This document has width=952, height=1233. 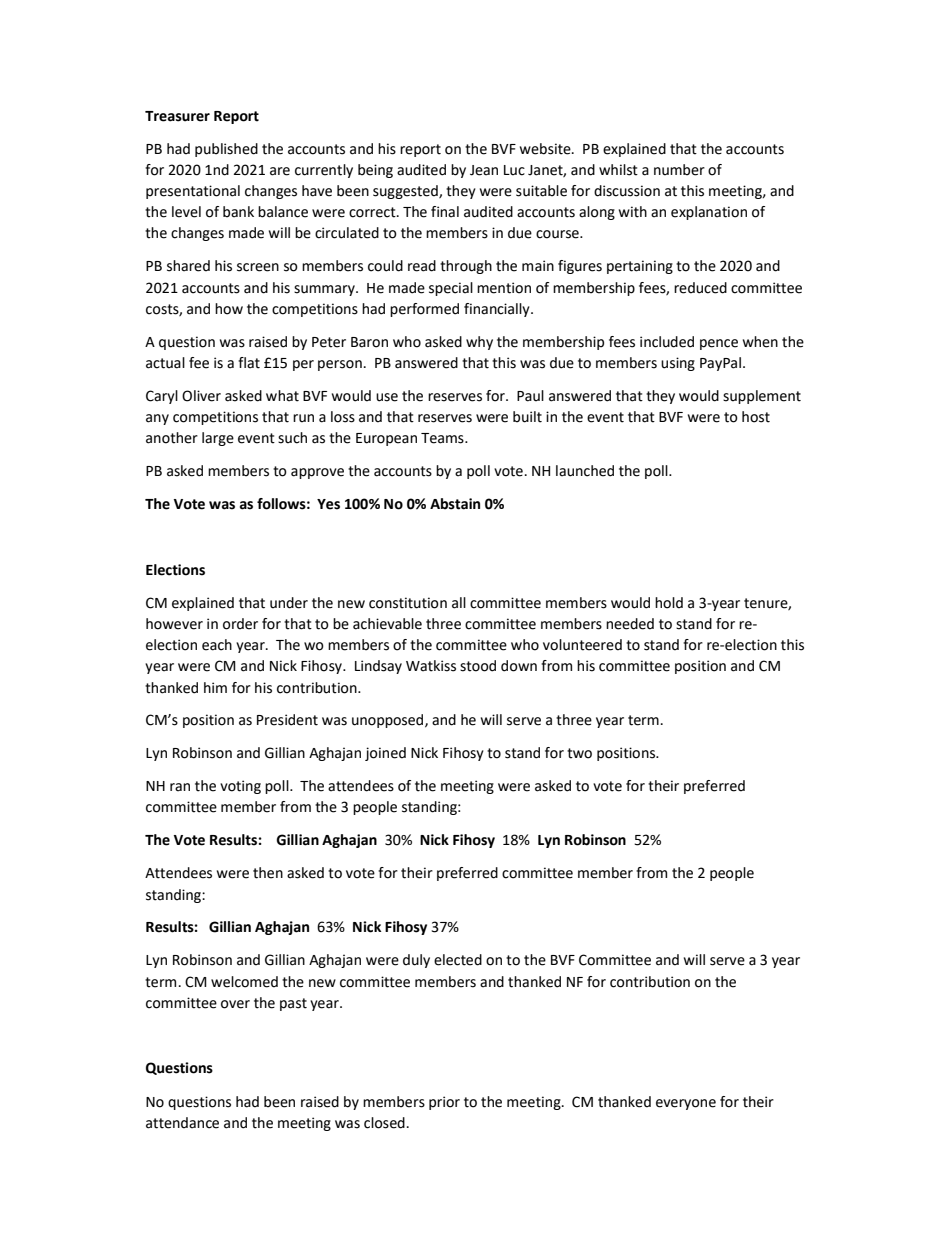 What do you see at coordinates (226, 150) in the document?
I see `published` at bounding box center [226, 150].
